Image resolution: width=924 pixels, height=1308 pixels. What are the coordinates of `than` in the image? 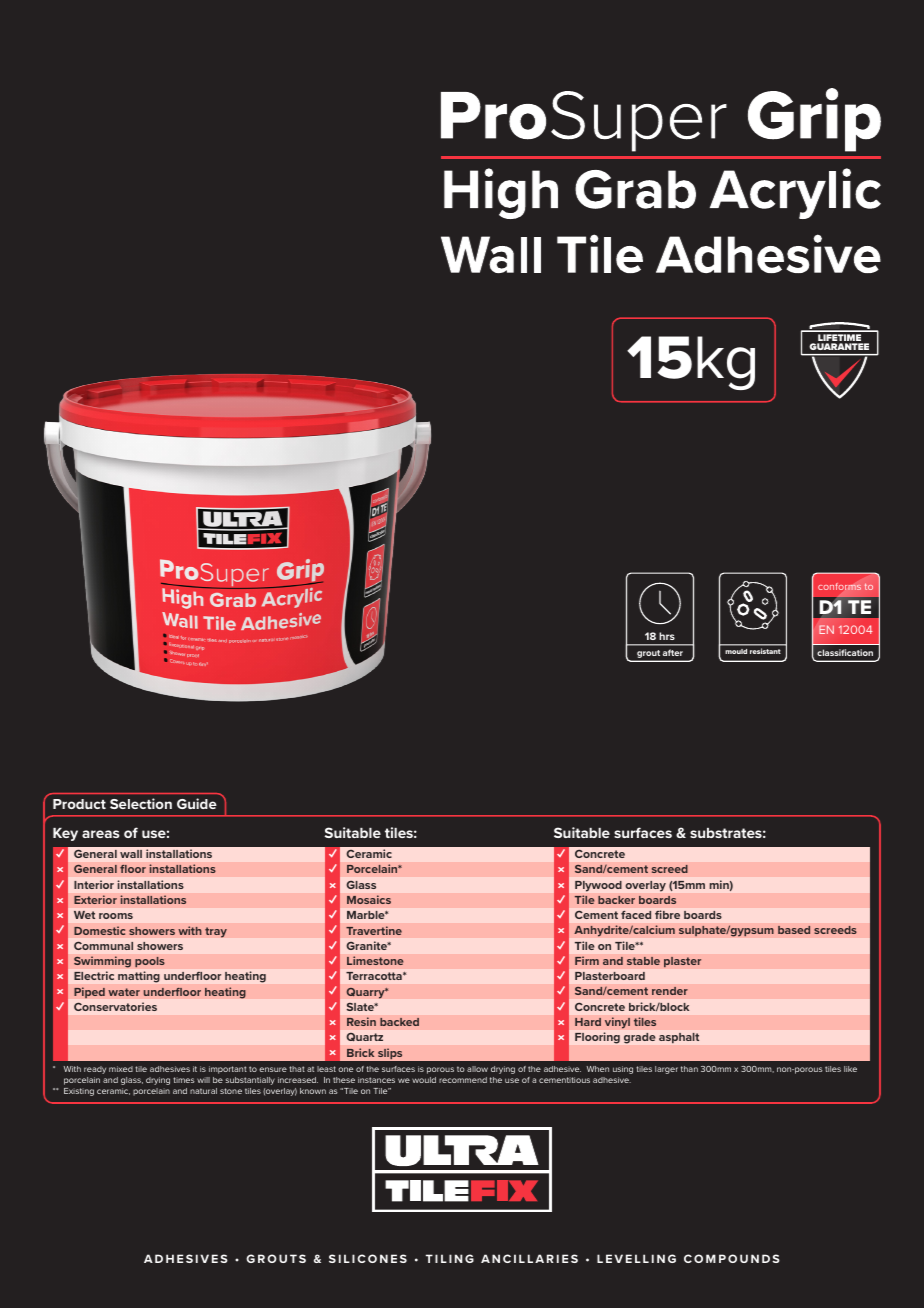 It's located at (689, 1069).
